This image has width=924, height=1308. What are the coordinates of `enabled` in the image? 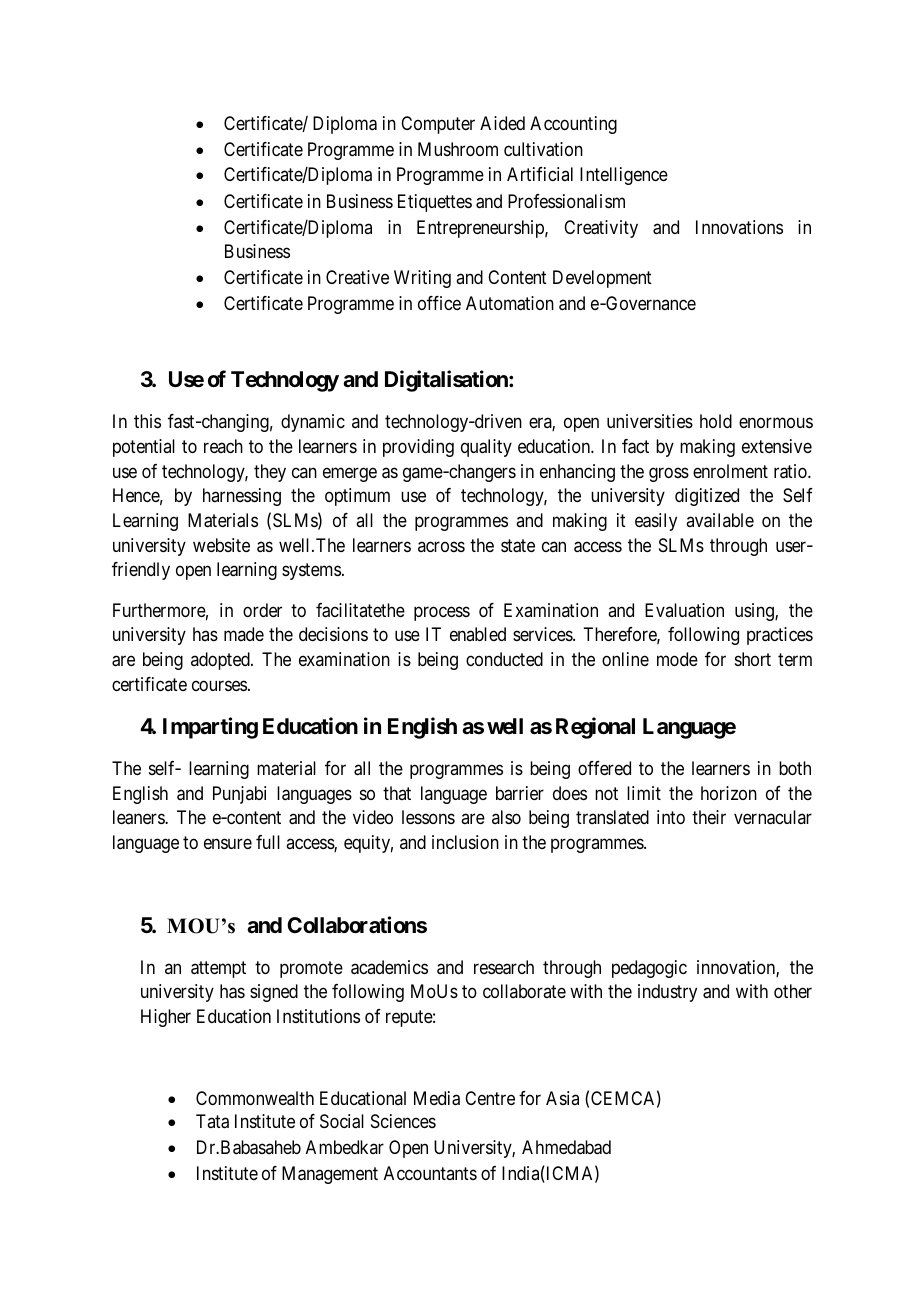 It's located at (478, 634).
